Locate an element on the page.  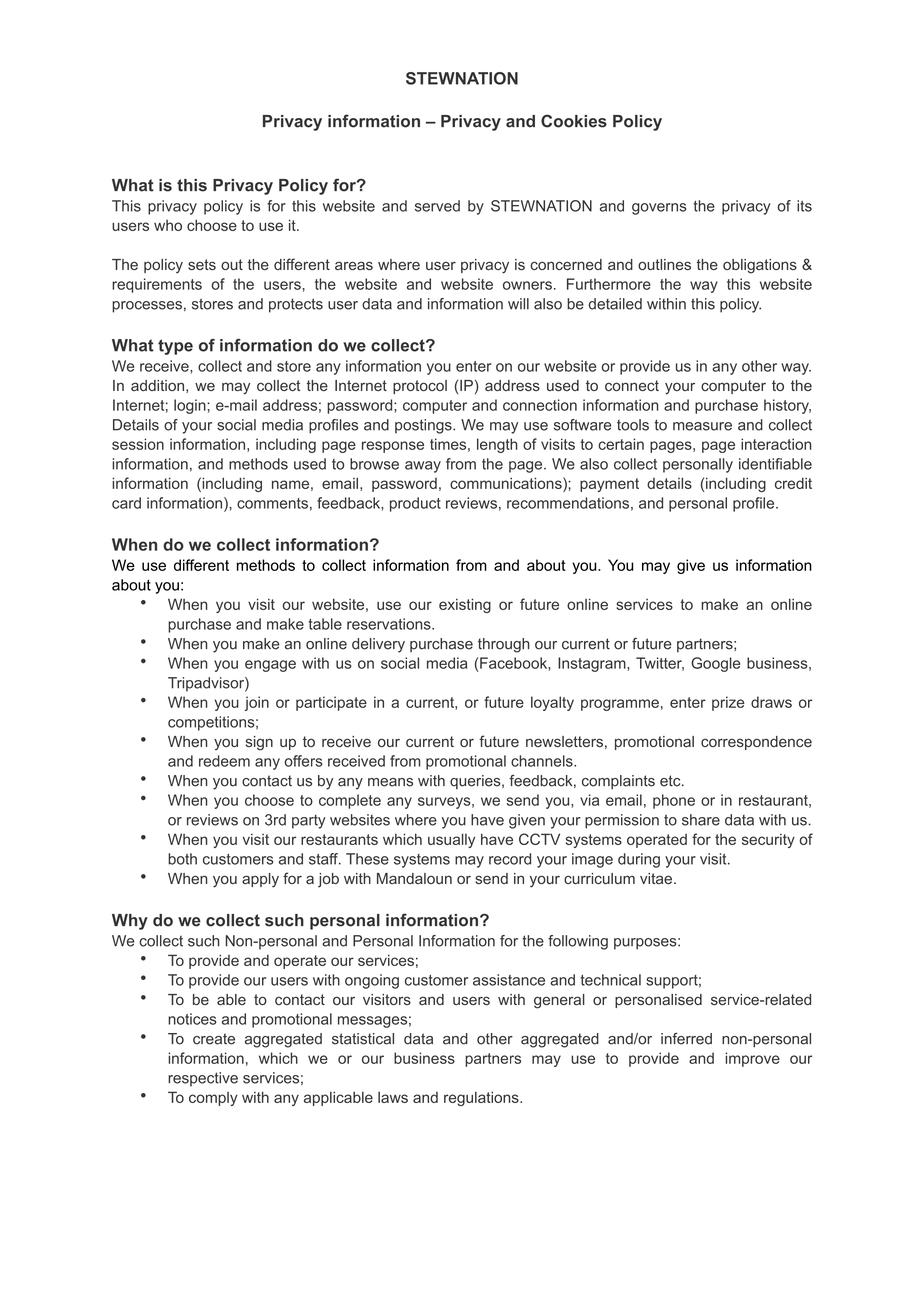
governs is located at coordinates (659, 209).
